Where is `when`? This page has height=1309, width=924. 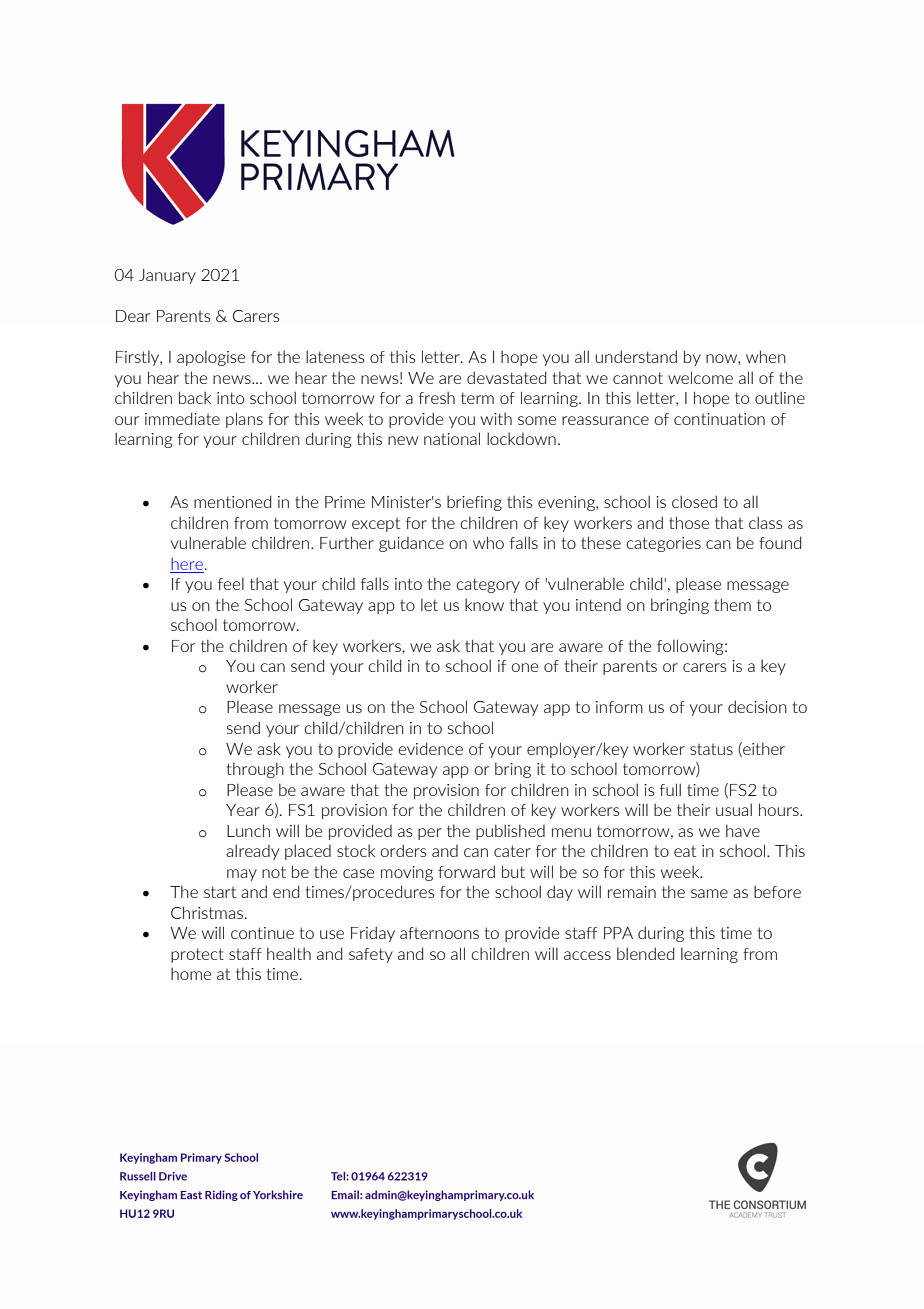
when is located at coordinates (766, 356).
